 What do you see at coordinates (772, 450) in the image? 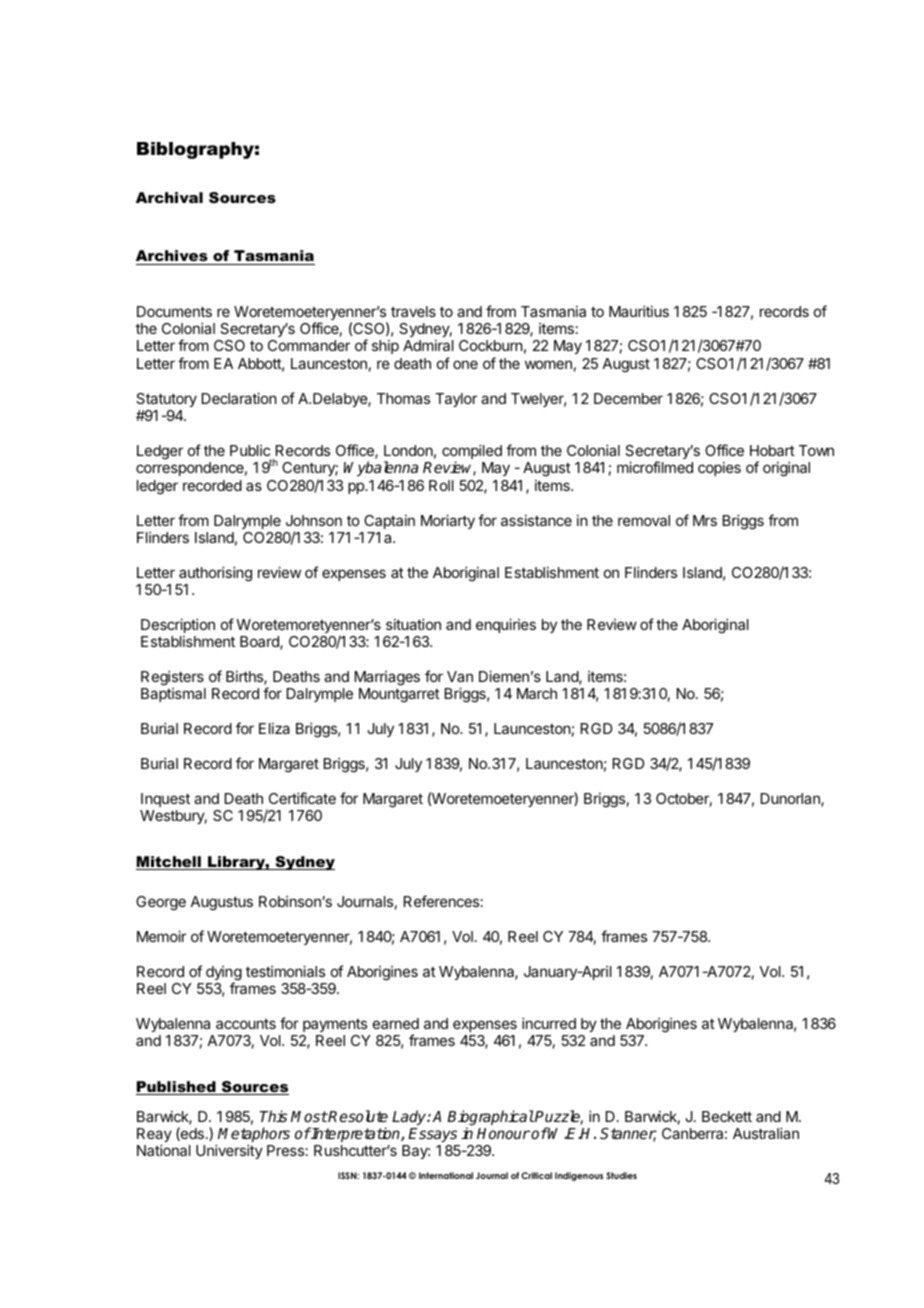
I see `Hobart` at bounding box center [772, 450].
